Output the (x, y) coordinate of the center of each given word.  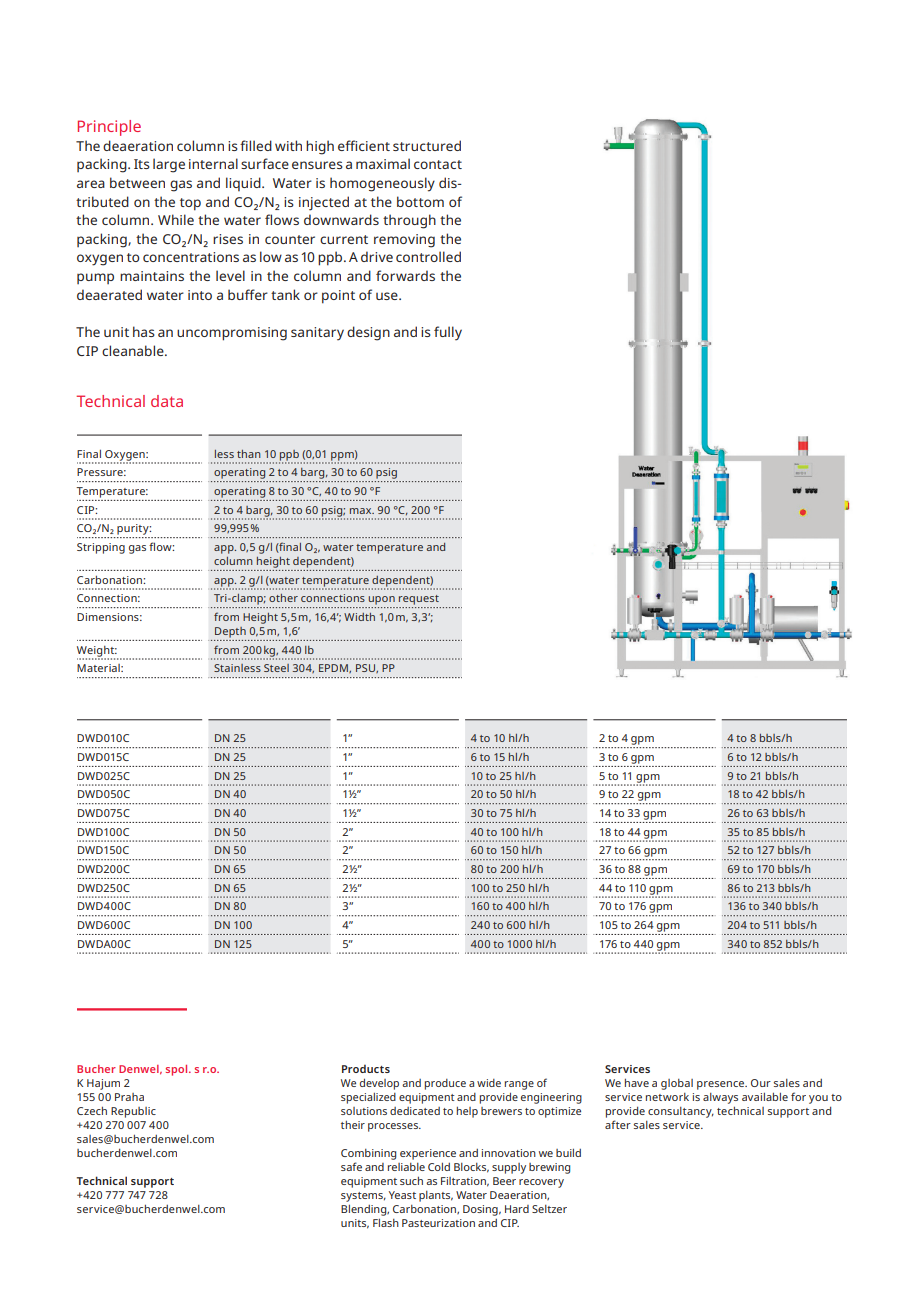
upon (382, 600)
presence (722, 1085)
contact (438, 164)
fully (448, 333)
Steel (276, 668)
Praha (129, 1097)
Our (761, 1083)
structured (427, 145)
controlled (428, 256)
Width (359, 617)
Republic (133, 1112)
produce (445, 1084)
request (419, 600)
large (169, 165)
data (167, 401)
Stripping (101, 548)
